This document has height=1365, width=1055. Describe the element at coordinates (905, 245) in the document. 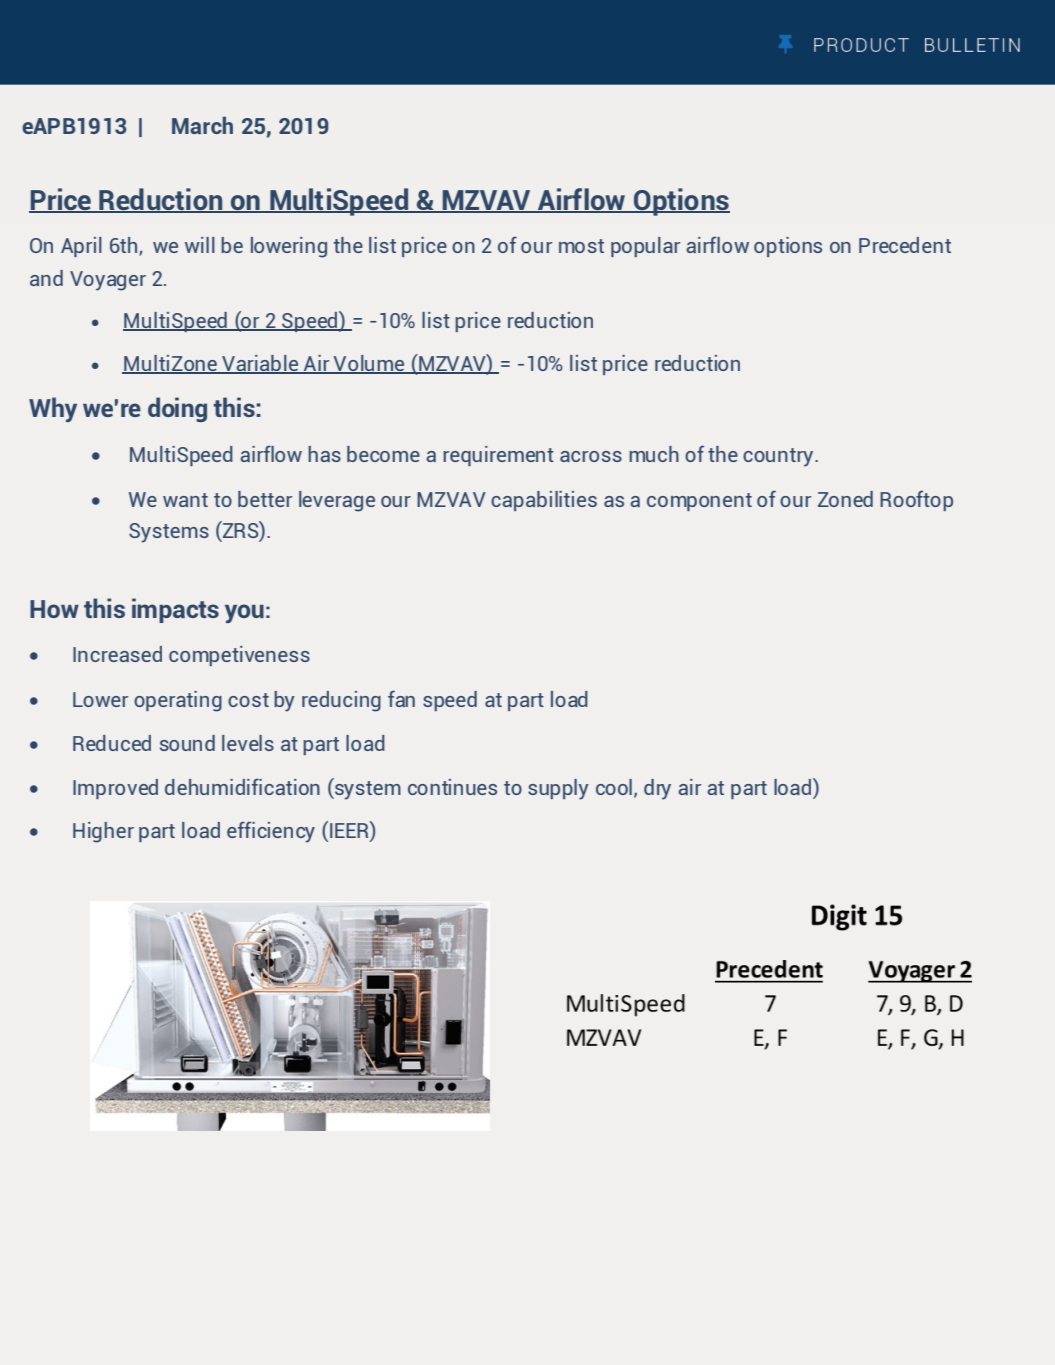

I see `Precedent` at that location.
